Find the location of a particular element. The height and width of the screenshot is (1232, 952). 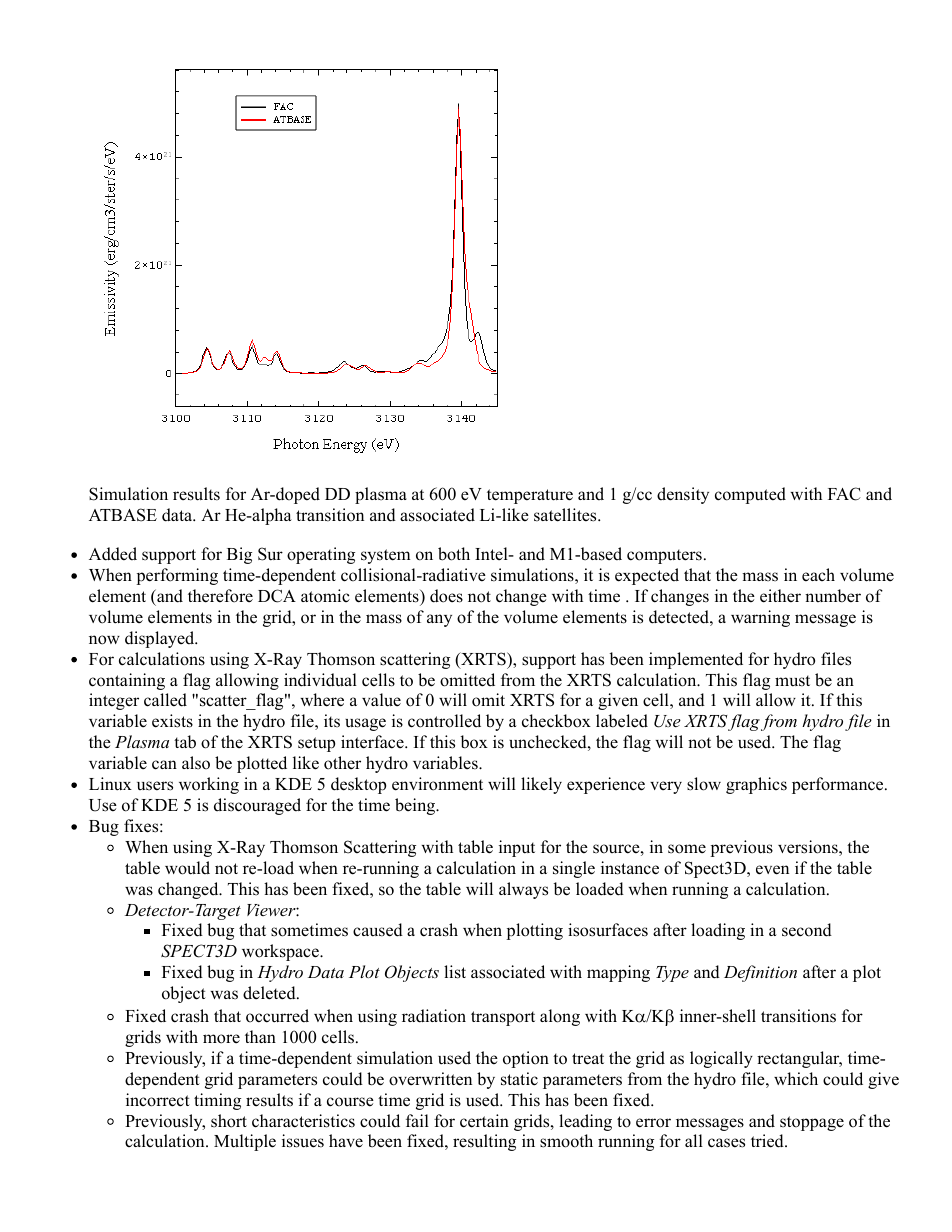

workspace is located at coordinates (281, 952).
